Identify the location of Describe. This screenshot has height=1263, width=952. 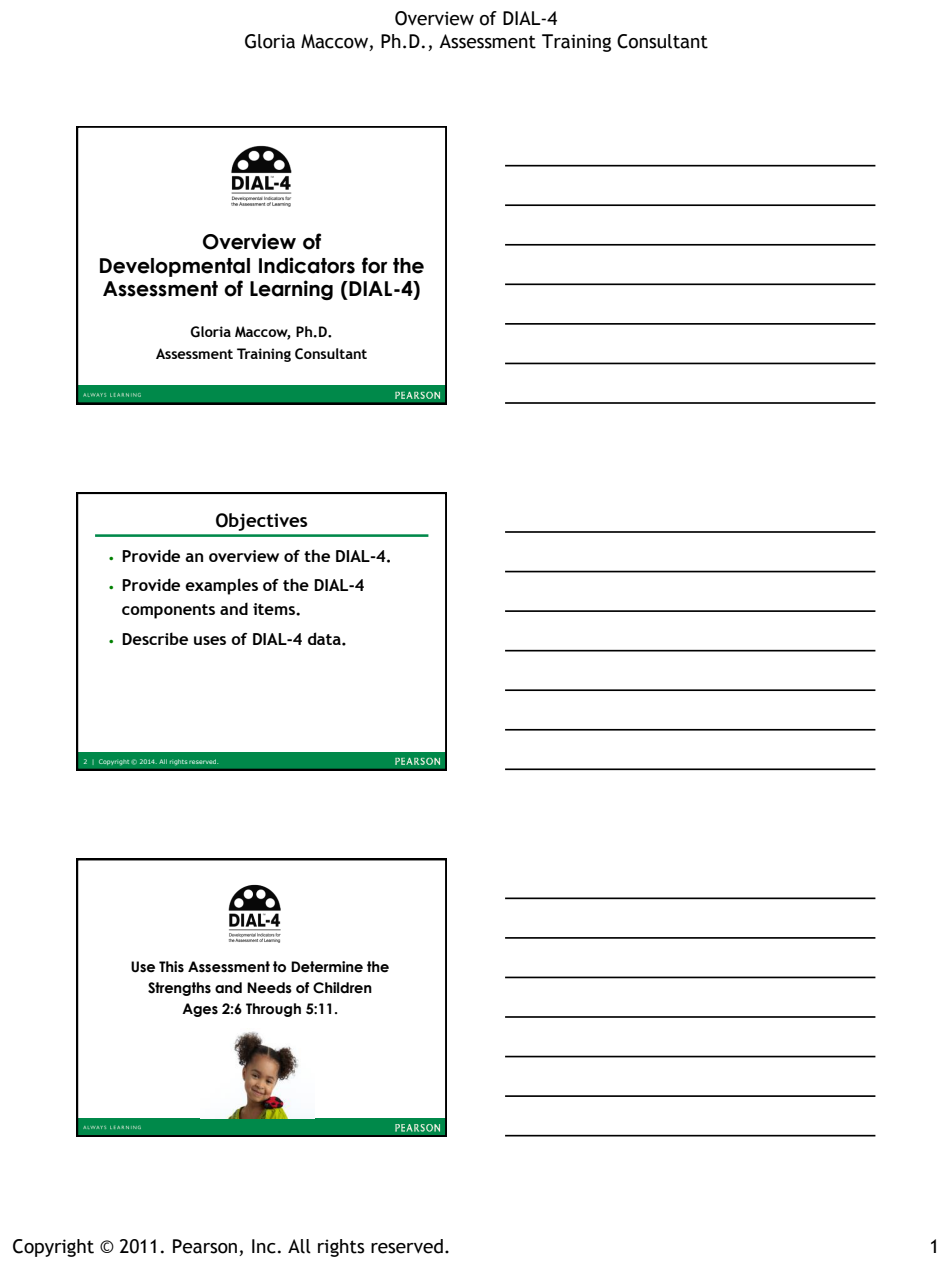
(155, 638).
